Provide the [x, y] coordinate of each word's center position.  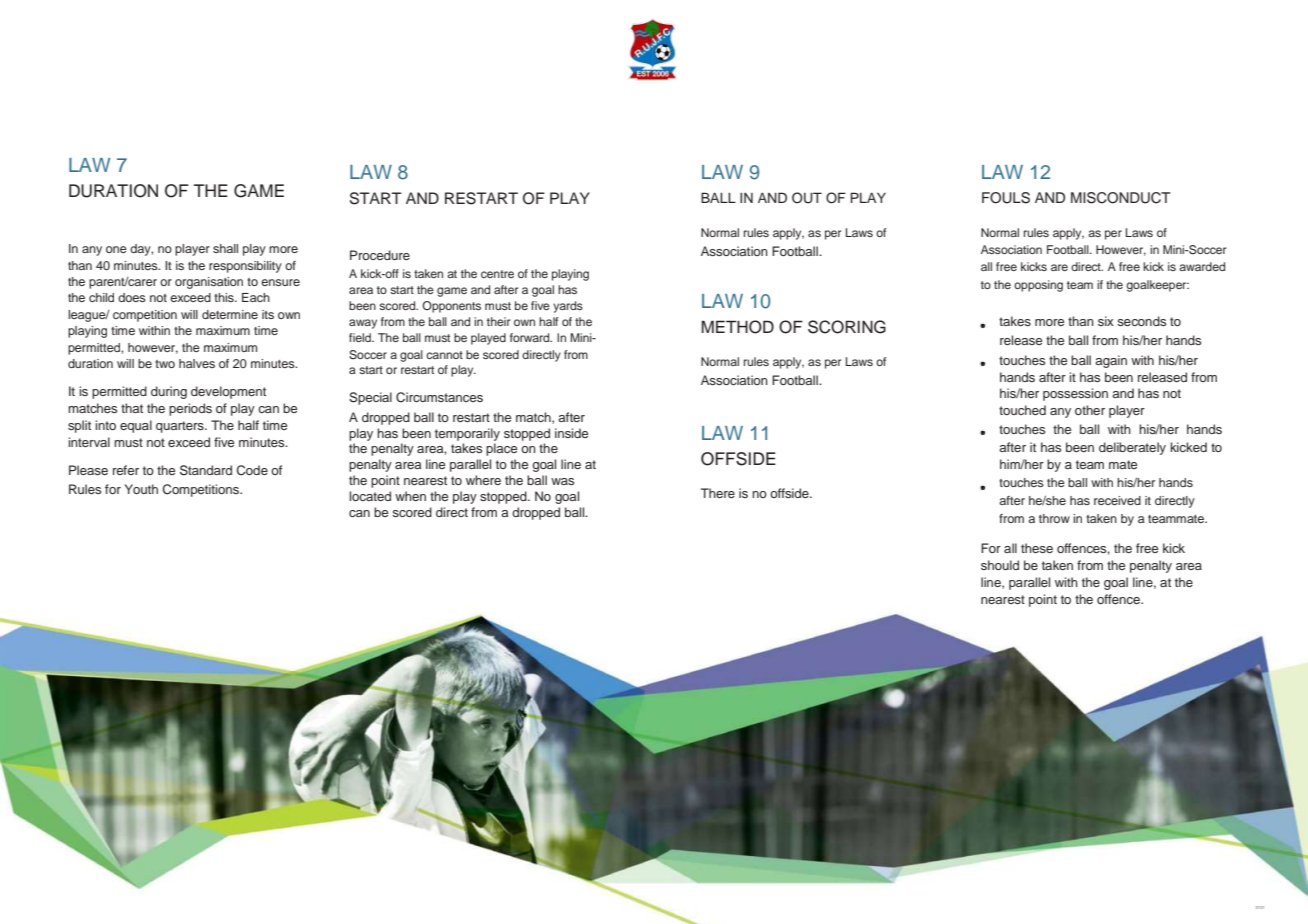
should [1000, 565]
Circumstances [439, 397]
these [1037, 548]
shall [225, 248]
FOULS [1006, 198]
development [228, 392]
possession [1075, 394]
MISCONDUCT [1120, 198]
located [370, 496]
